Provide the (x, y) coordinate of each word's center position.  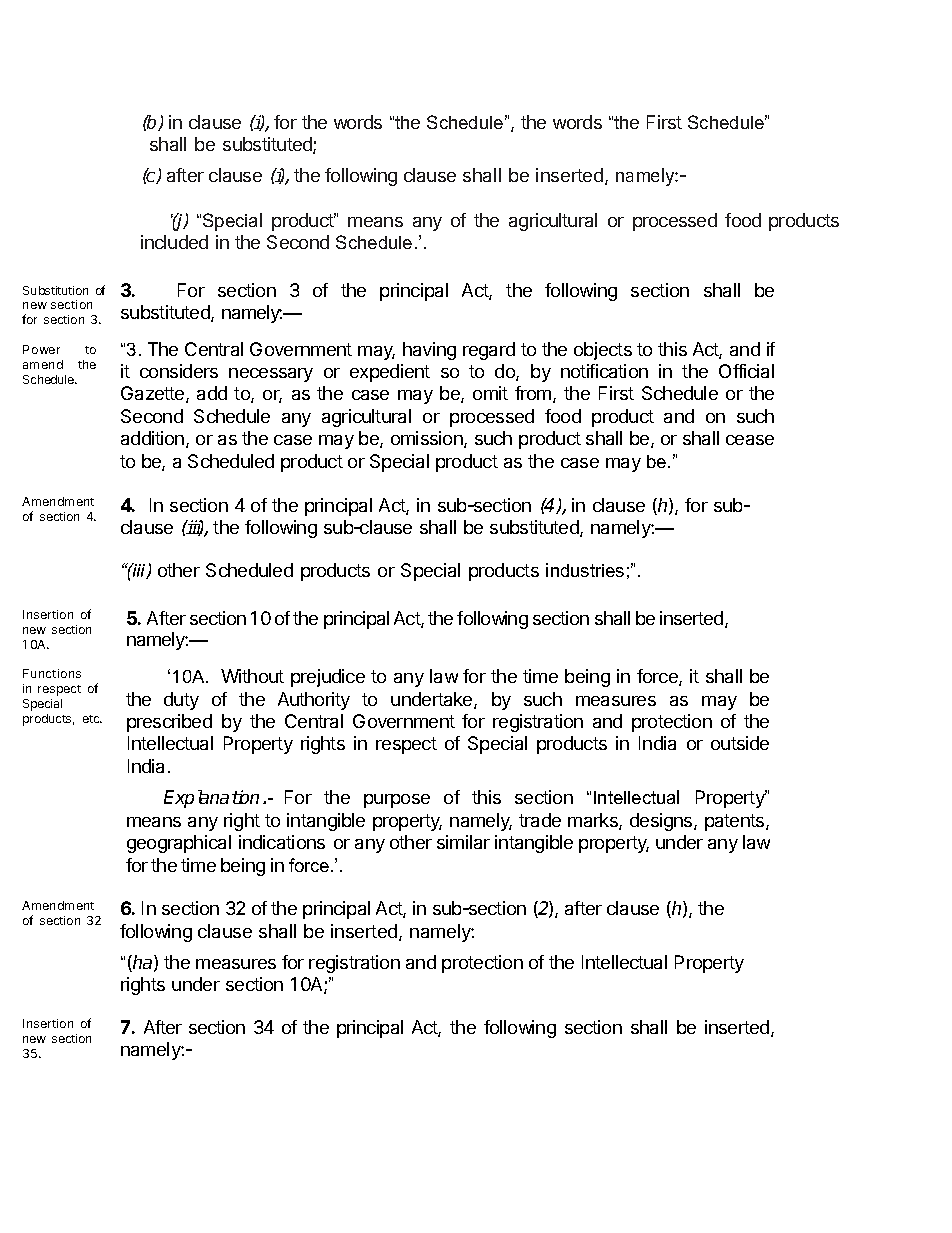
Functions (52, 673)
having (429, 351)
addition (154, 439)
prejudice (328, 678)
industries (585, 570)
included (174, 242)
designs (662, 822)
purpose (397, 801)
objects (603, 351)
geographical (179, 844)
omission (428, 439)
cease (750, 440)
